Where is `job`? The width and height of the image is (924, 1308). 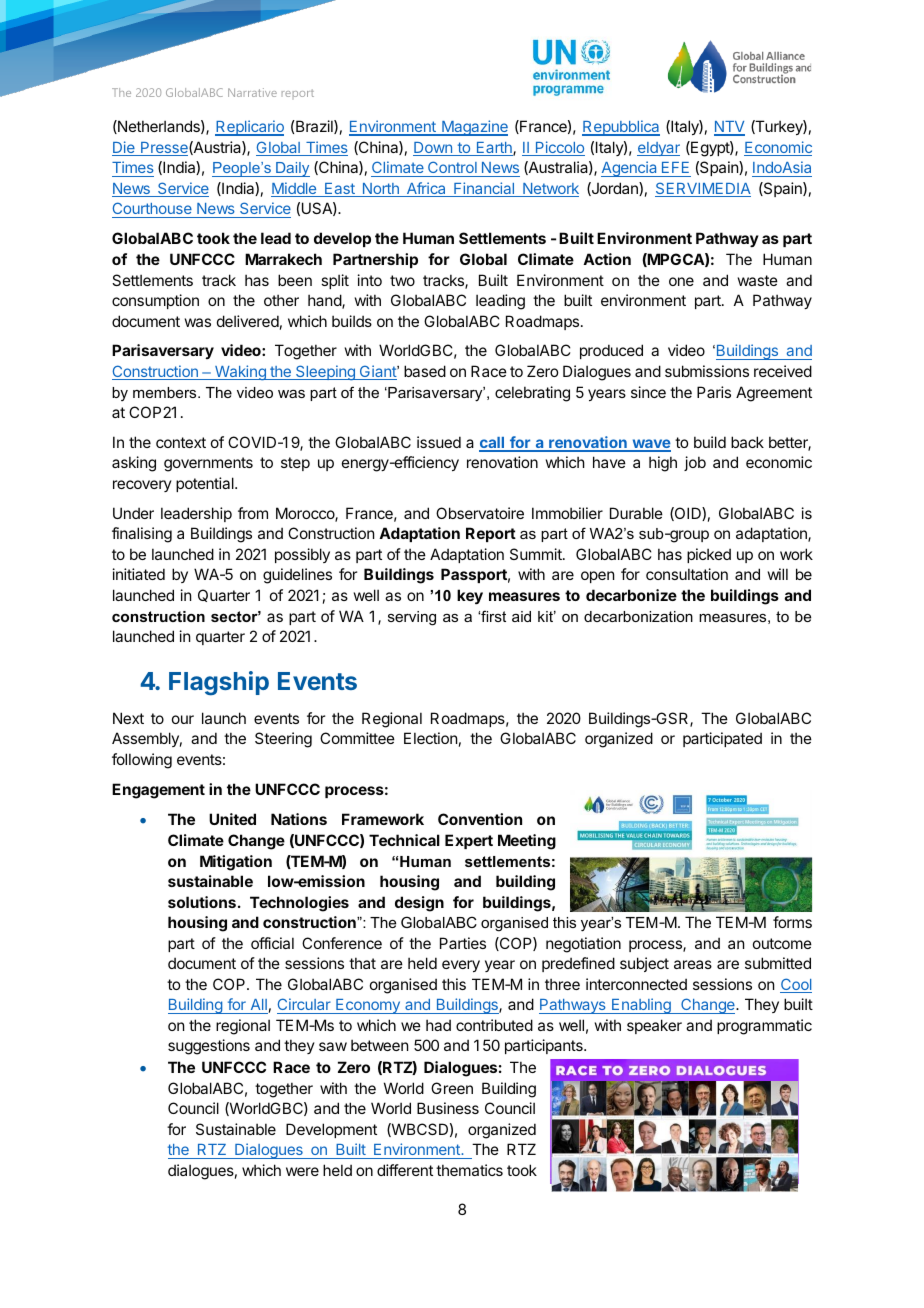
job is located at coordinates (695, 463).
